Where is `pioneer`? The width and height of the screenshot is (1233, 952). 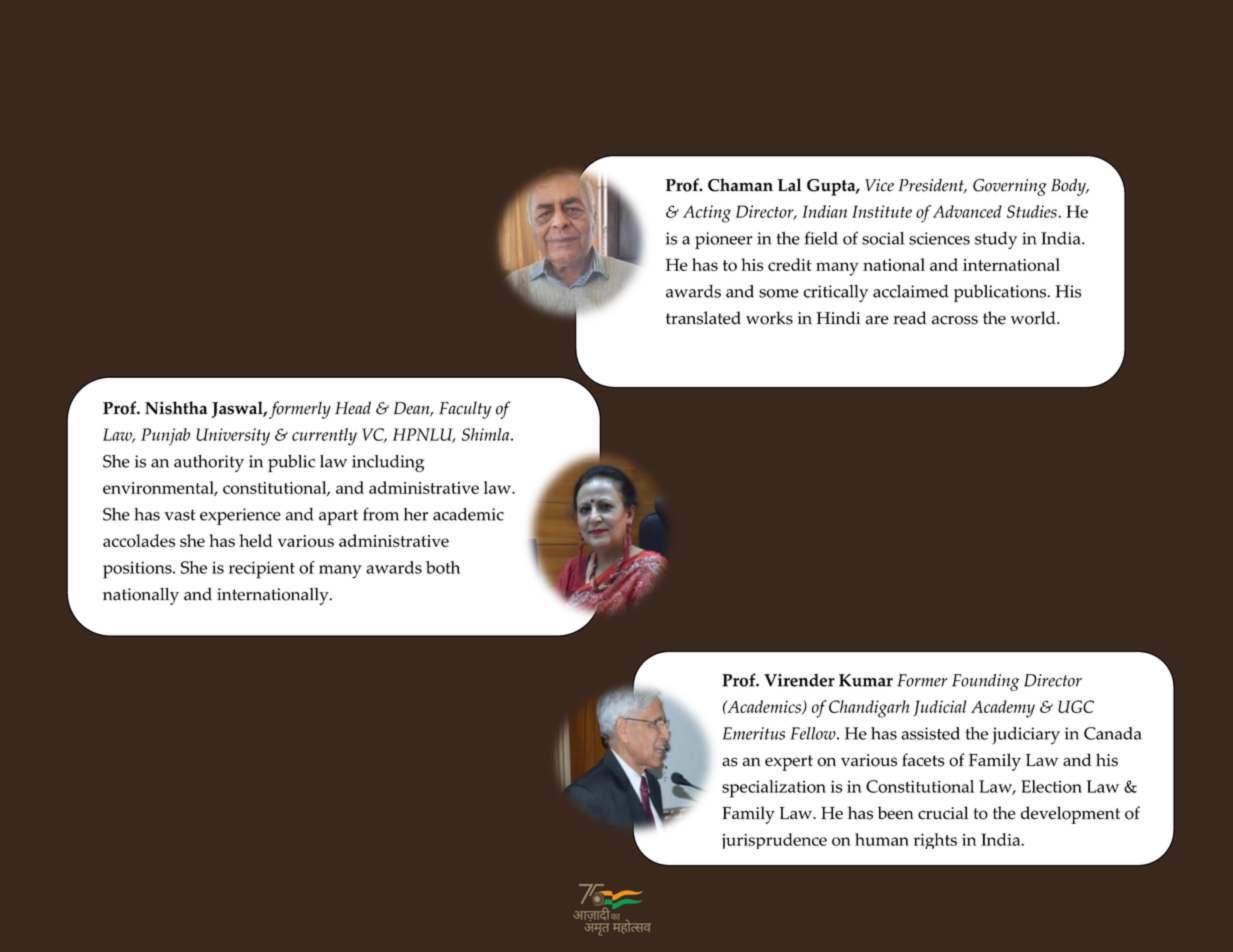
pioneer is located at coordinates (723, 240).
